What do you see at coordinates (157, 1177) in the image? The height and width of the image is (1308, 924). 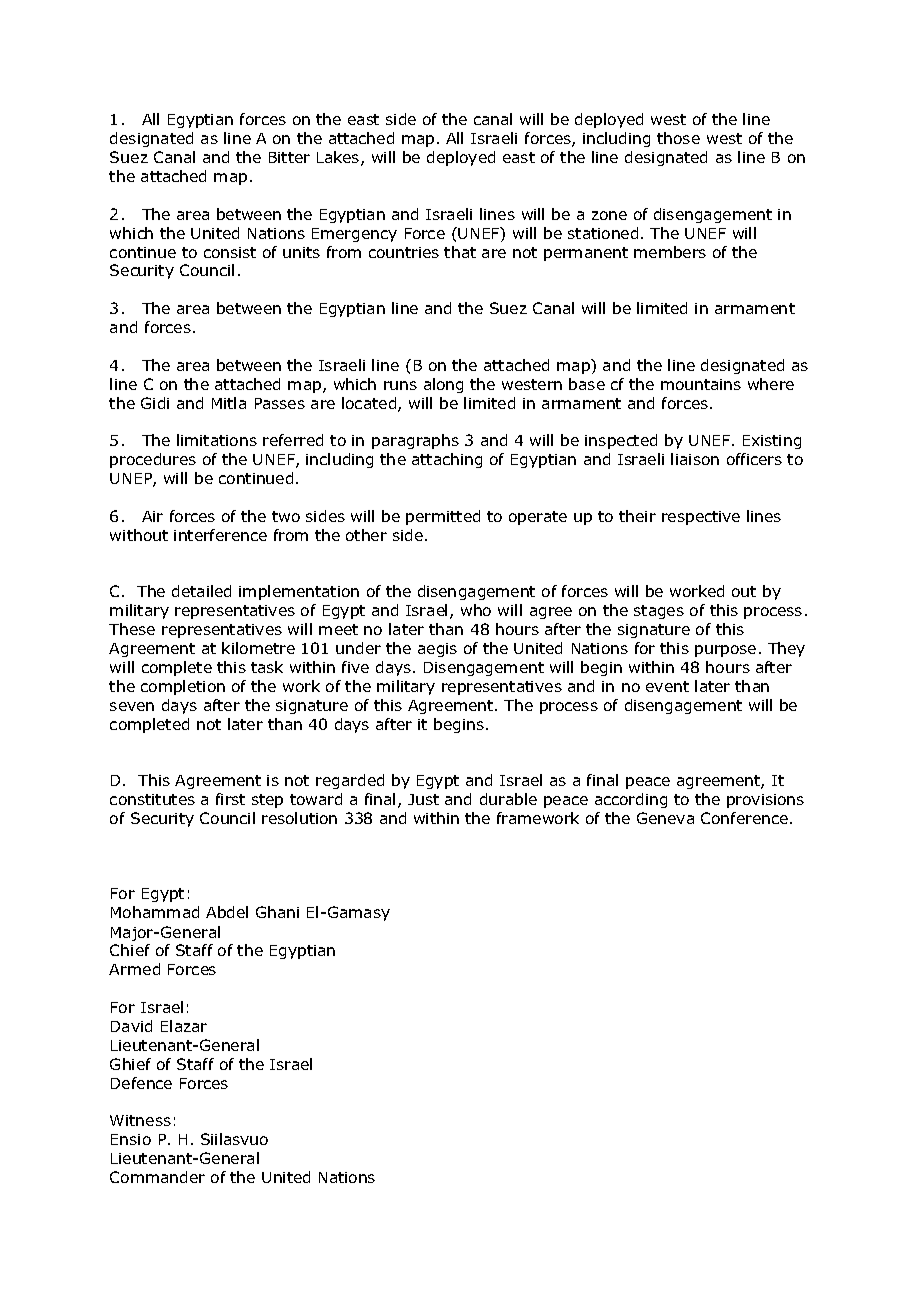 I see `Commander` at bounding box center [157, 1177].
